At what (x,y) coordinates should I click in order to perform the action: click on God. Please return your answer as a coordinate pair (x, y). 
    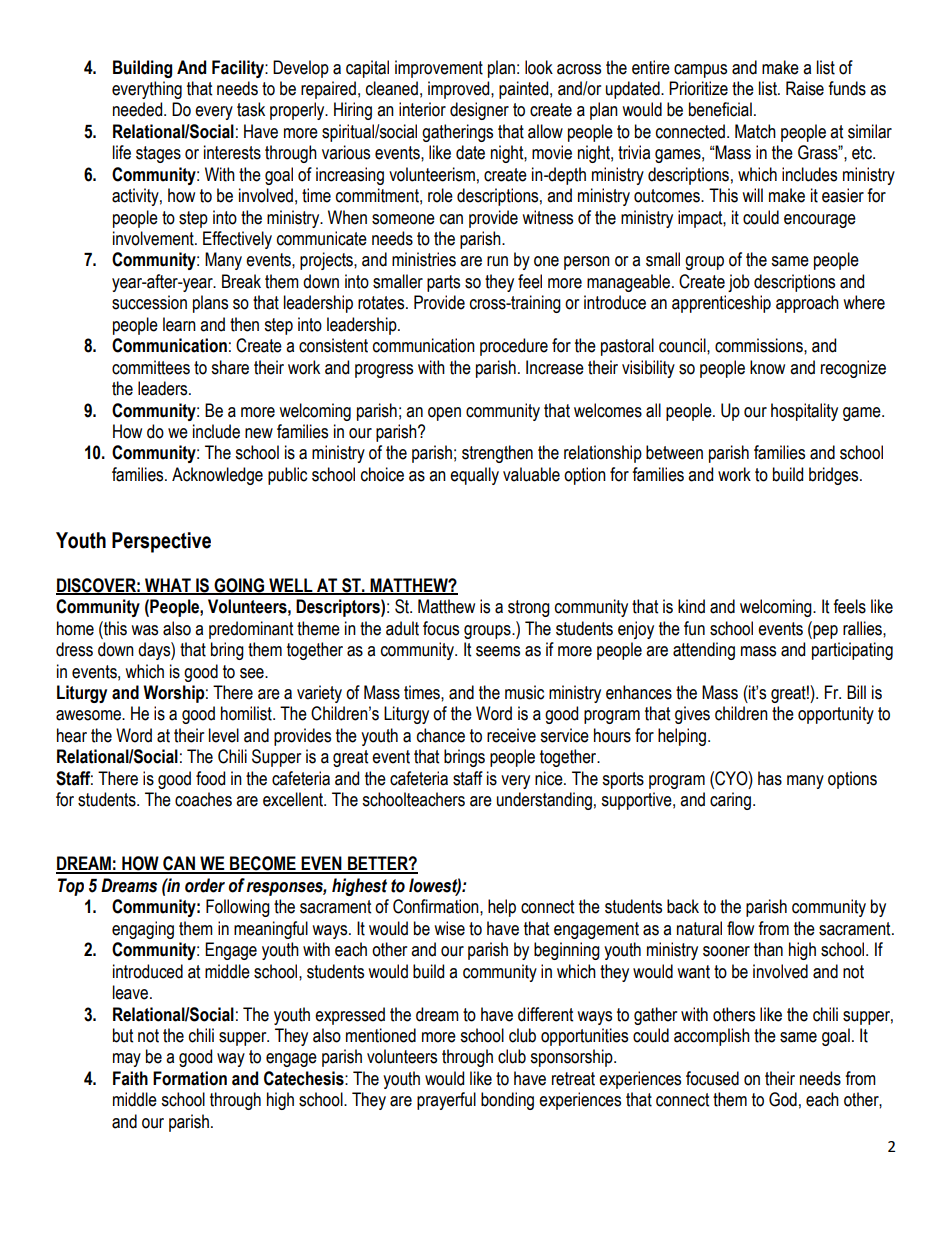
    Looking at the image, I should click on (783, 1099).
